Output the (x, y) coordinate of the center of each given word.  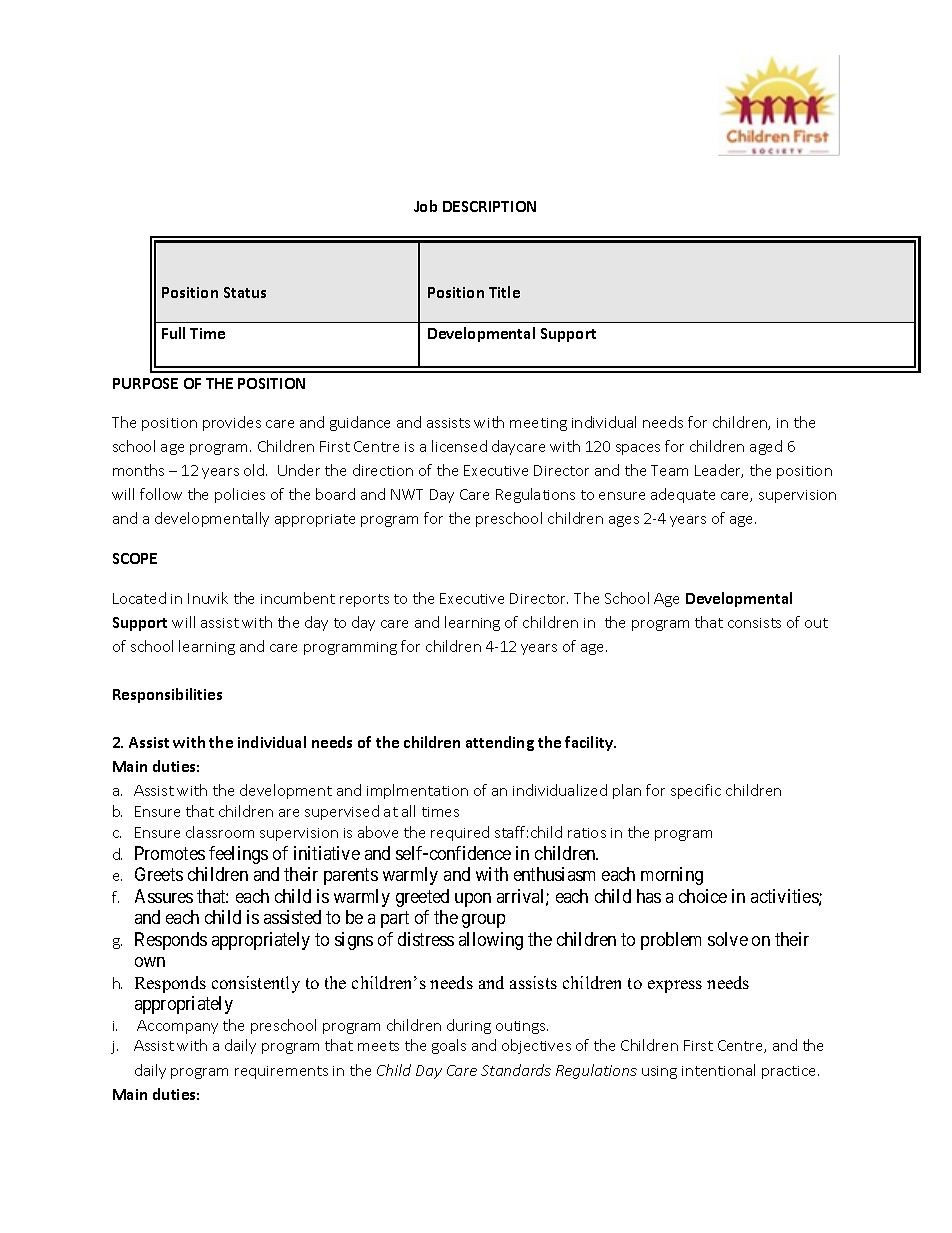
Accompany (177, 1027)
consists (754, 623)
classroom (220, 832)
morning (672, 876)
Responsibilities (167, 695)
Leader (719, 471)
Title (504, 292)
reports (364, 600)
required (460, 833)
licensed (459, 446)
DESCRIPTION (489, 206)
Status (245, 292)
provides (232, 423)
